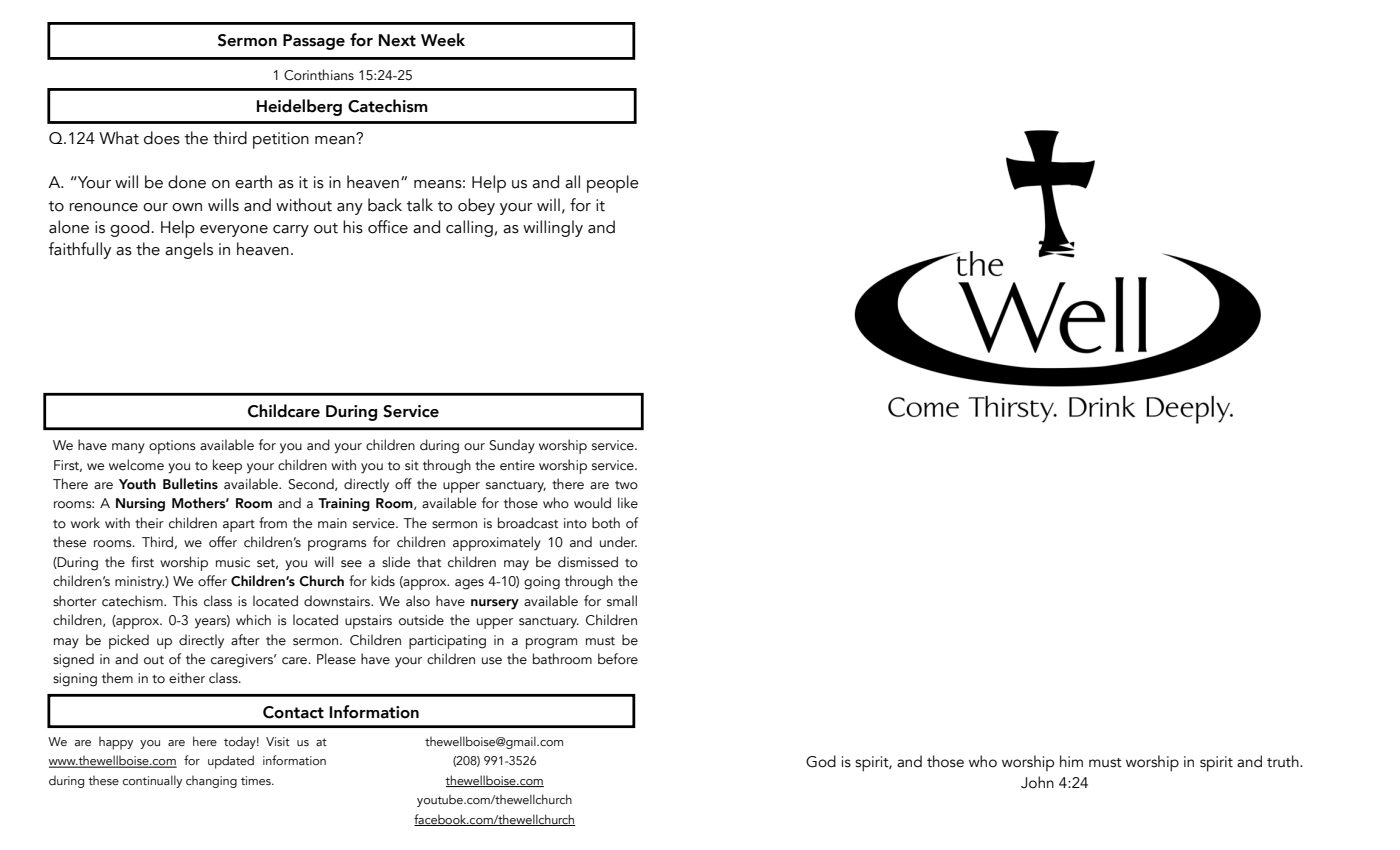 The width and height of the screenshot is (1400, 850). What do you see at coordinates (443, 40) in the screenshot?
I see `Week` at bounding box center [443, 40].
